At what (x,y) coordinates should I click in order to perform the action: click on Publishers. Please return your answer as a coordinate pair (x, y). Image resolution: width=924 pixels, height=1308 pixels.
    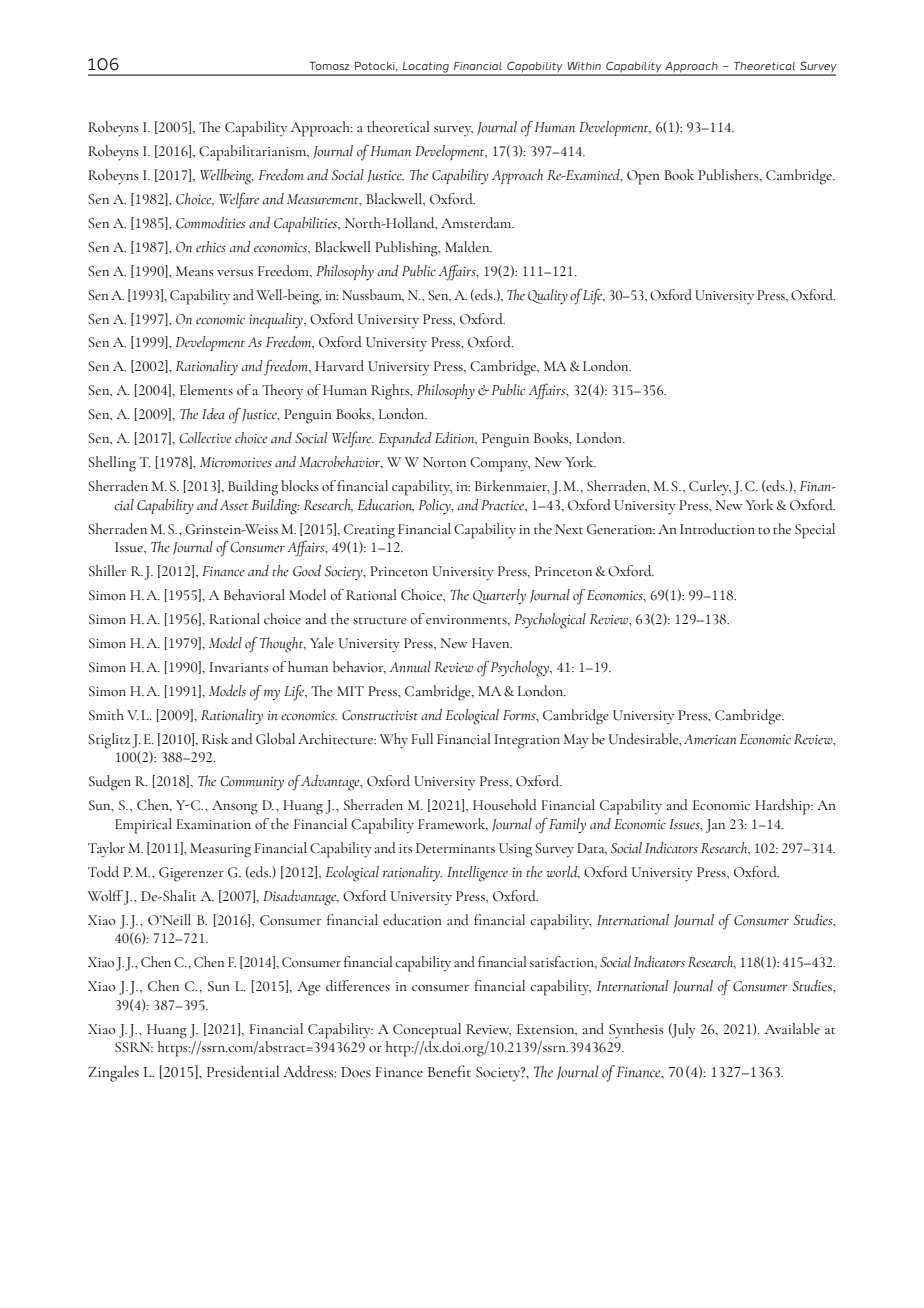
    Looking at the image, I should click on (729, 175).
